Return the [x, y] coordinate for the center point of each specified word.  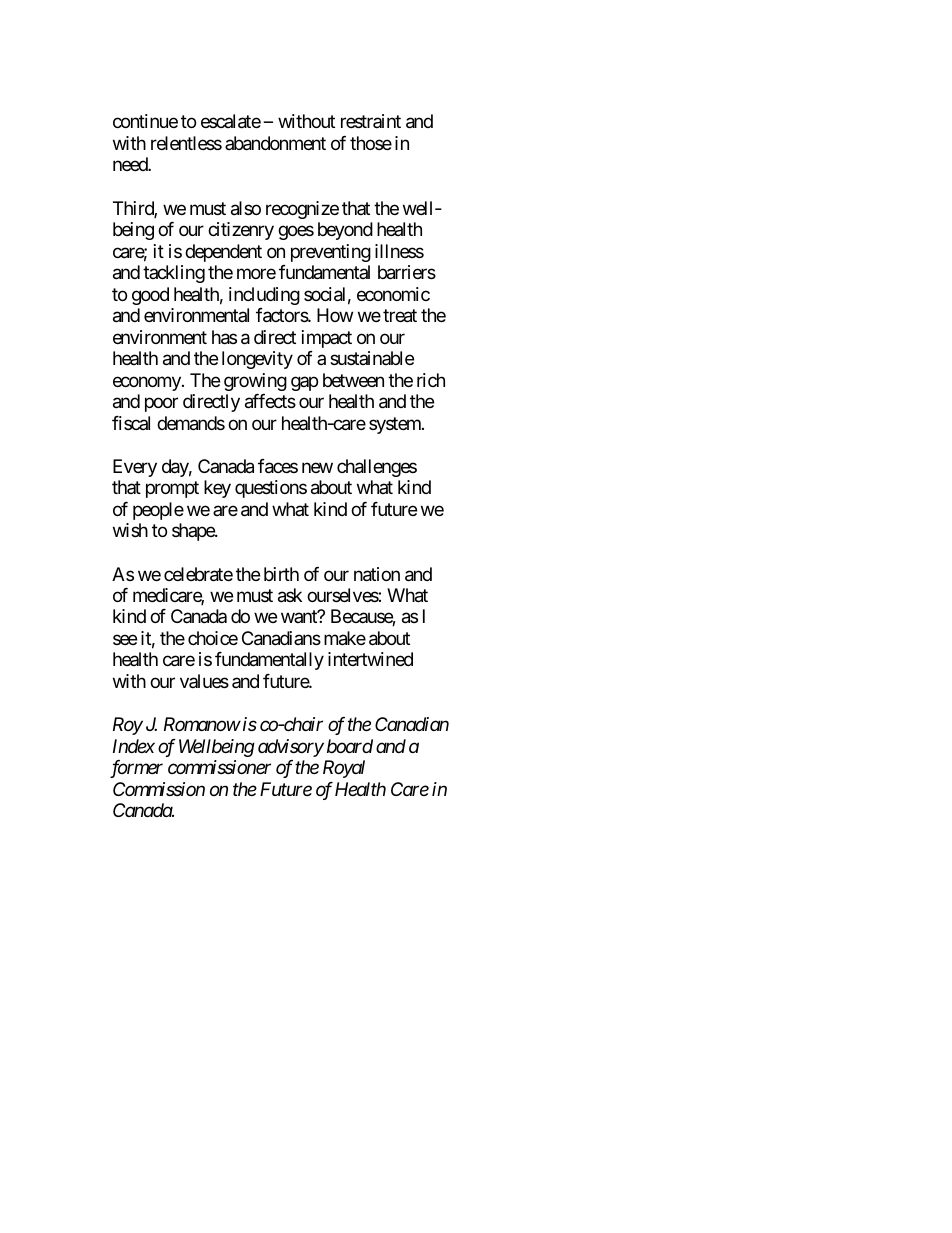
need [131, 164]
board [350, 746]
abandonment [275, 143]
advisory [291, 748]
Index [134, 746]
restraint [371, 121]
